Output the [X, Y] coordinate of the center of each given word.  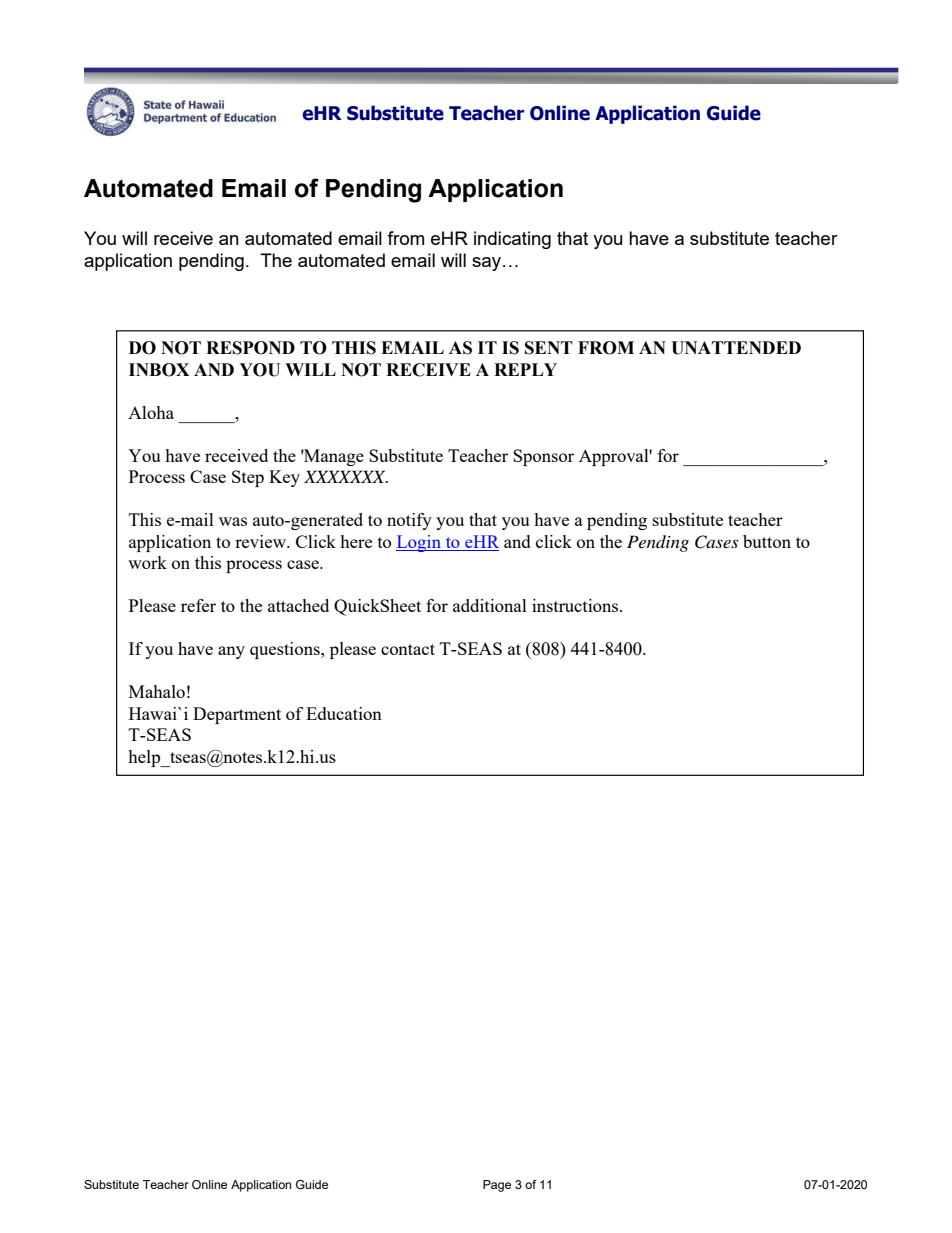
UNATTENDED [736, 348]
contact [408, 649]
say [486, 264]
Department [237, 715]
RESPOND [250, 348]
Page [497, 1186]
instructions [576, 605]
